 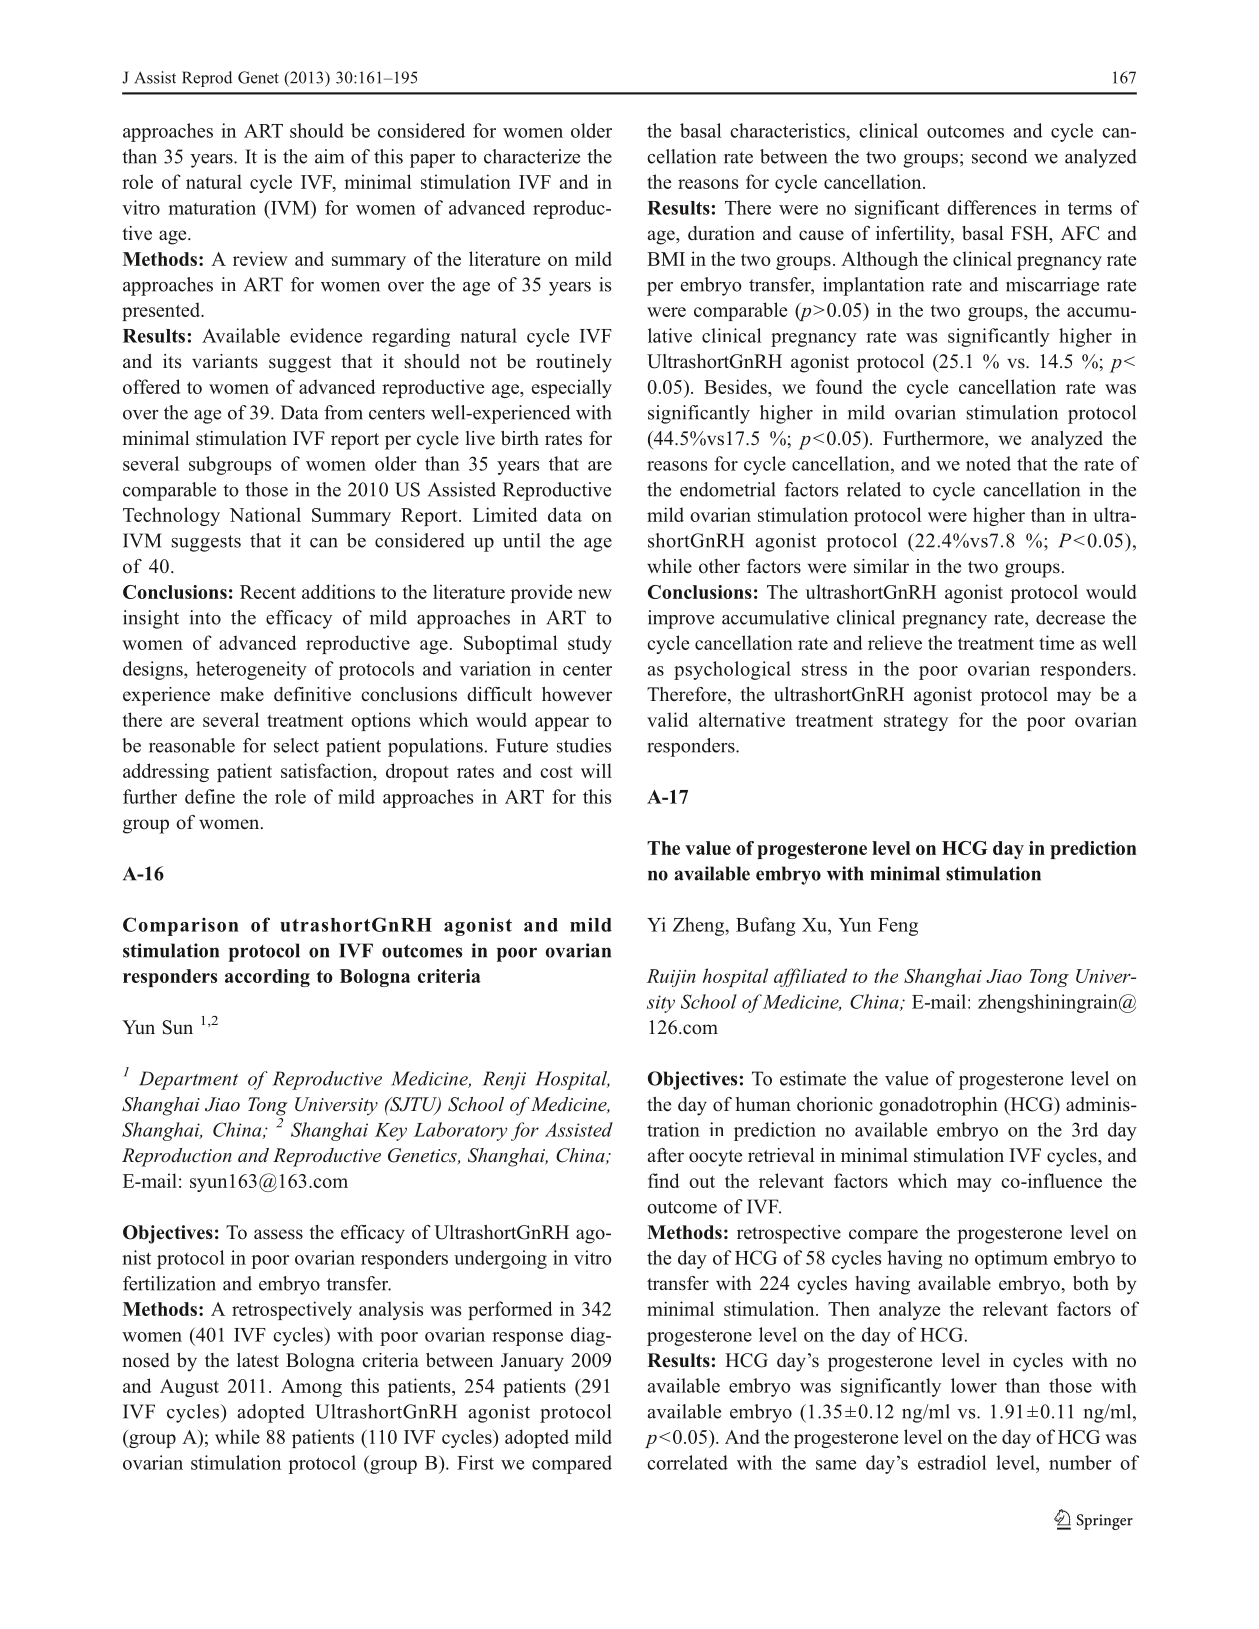 What do you see at coordinates (596, 770) in the screenshot?
I see `will` at bounding box center [596, 770].
